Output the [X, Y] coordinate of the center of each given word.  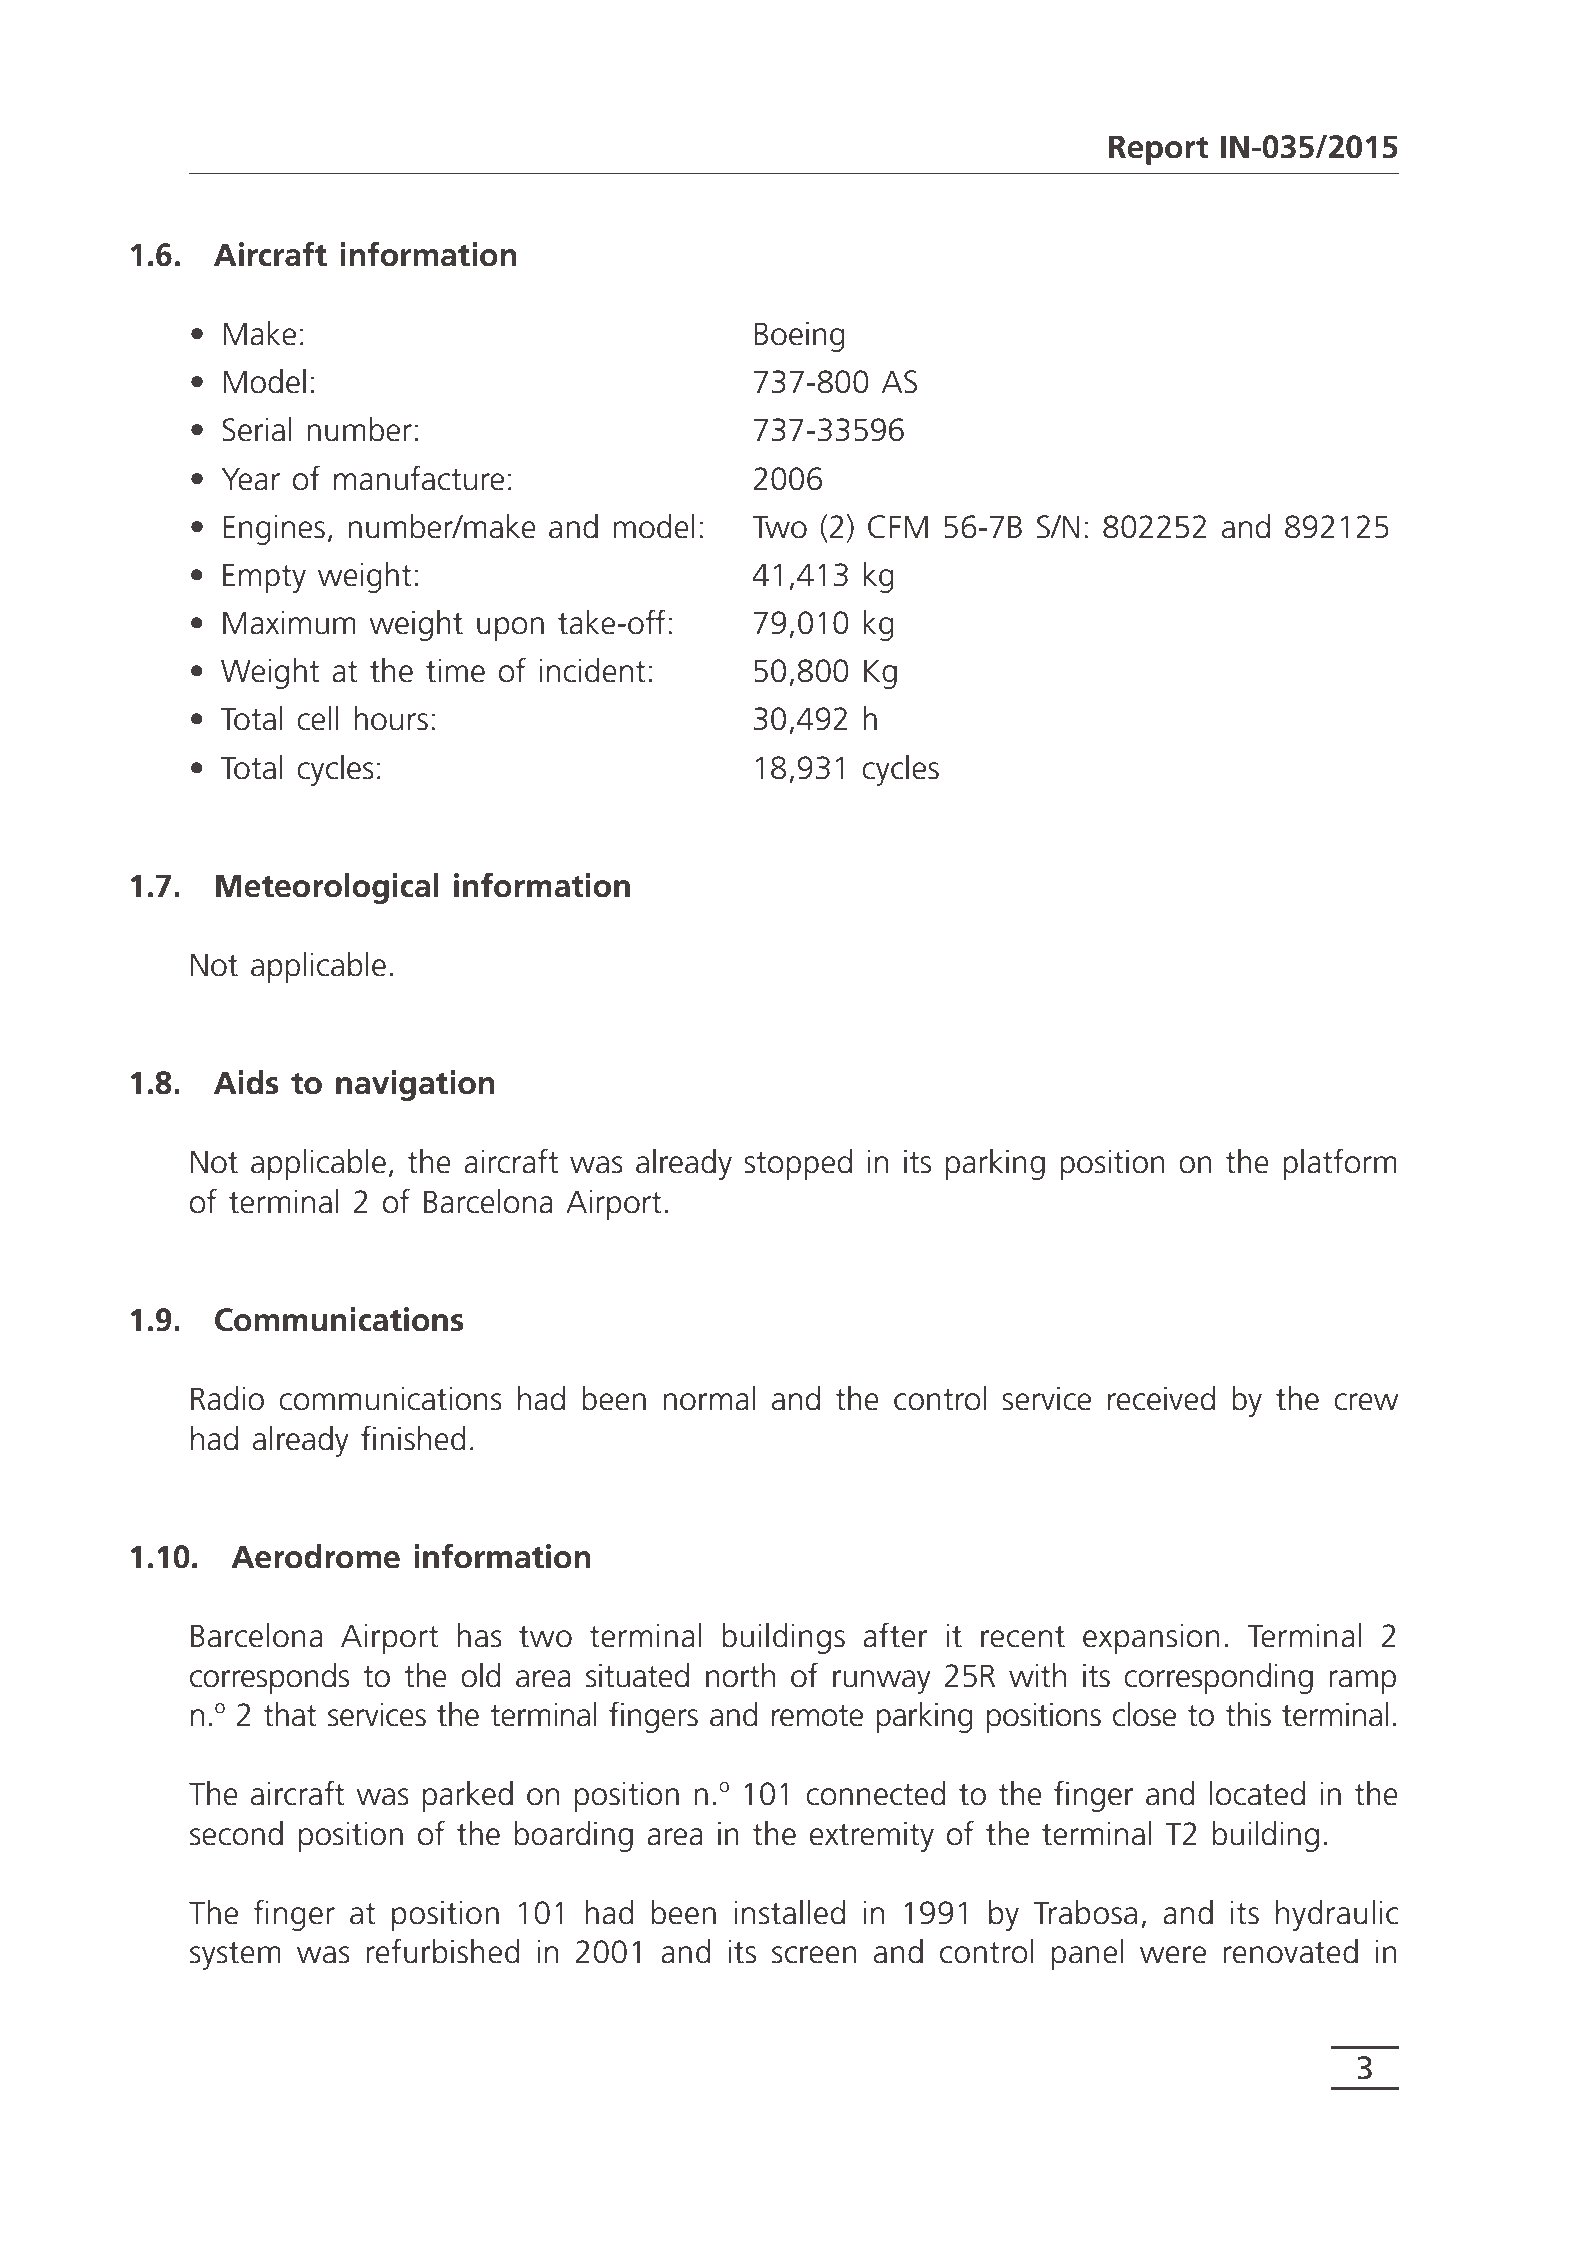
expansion [1151, 1638]
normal [709, 1398]
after [895, 1635]
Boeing [799, 336]
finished [413, 1438]
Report [1158, 150]
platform [1340, 1164]
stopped [798, 1164]
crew [1366, 1402]
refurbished [443, 1951]
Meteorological [327, 888]
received [1161, 1398]
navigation [415, 1085]
